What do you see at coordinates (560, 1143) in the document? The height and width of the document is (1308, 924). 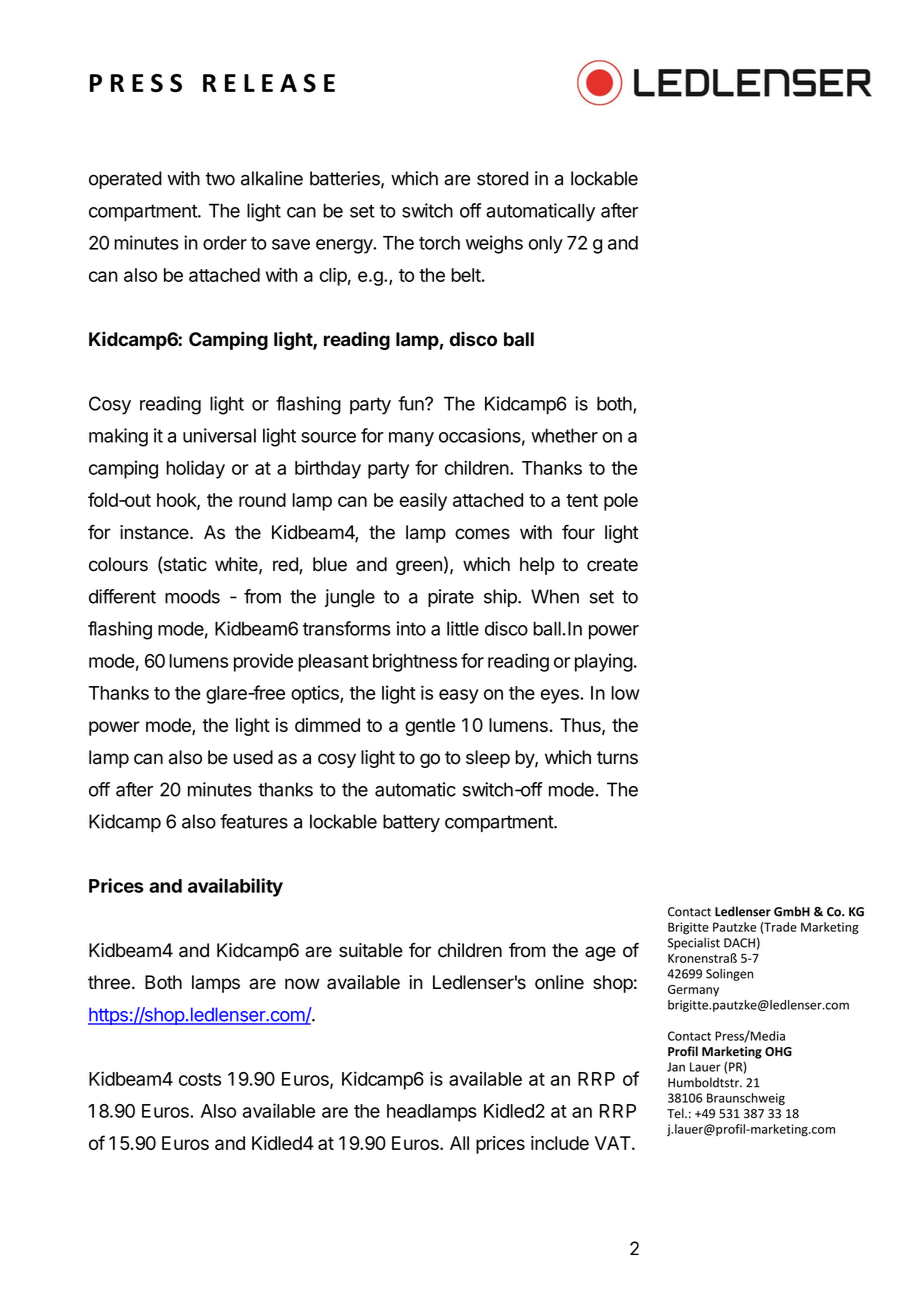 I see `include` at bounding box center [560, 1143].
